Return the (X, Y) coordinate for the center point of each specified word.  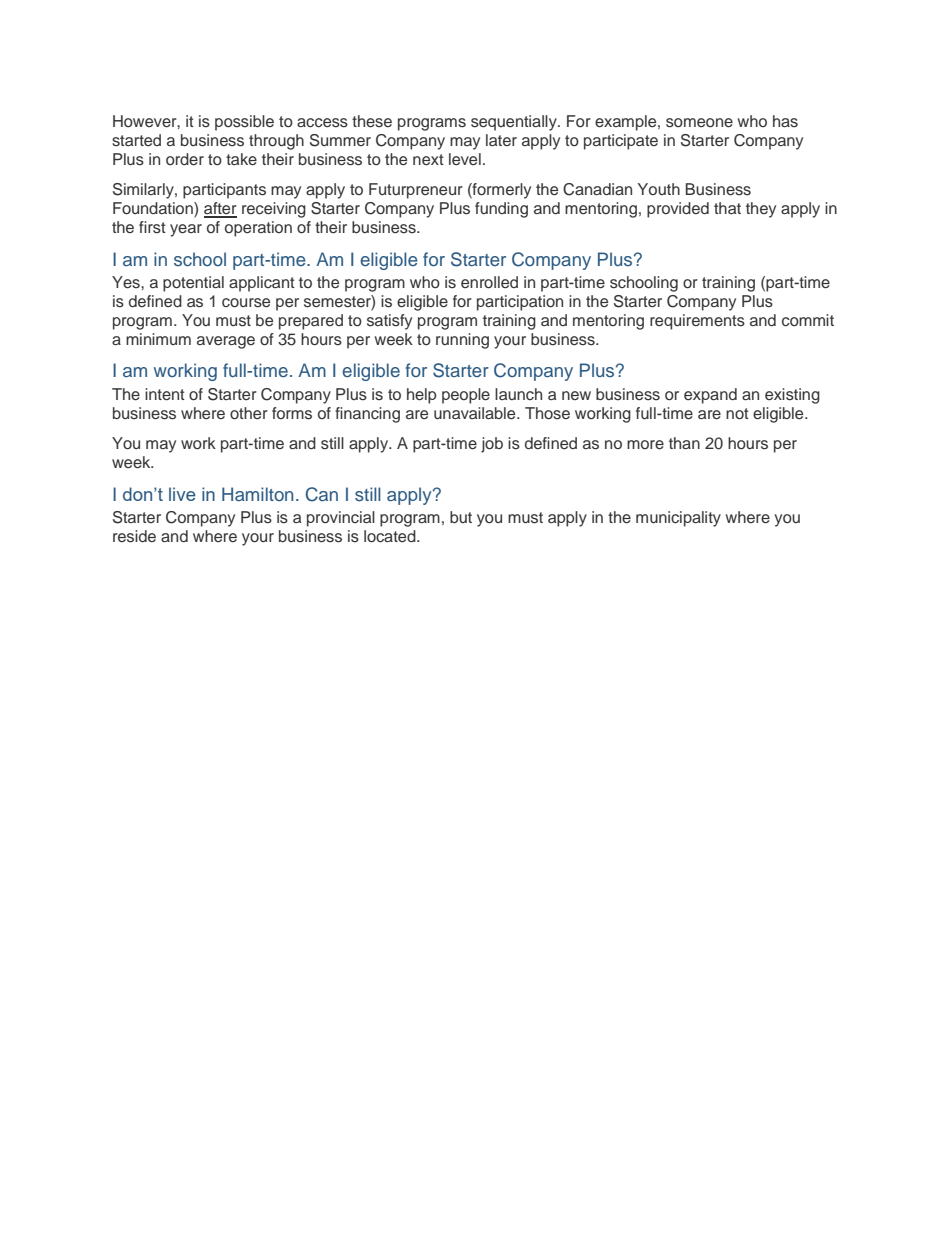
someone (699, 123)
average (226, 342)
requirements (697, 322)
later (501, 140)
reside (134, 536)
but (461, 517)
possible (244, 123)
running (462, 341)
